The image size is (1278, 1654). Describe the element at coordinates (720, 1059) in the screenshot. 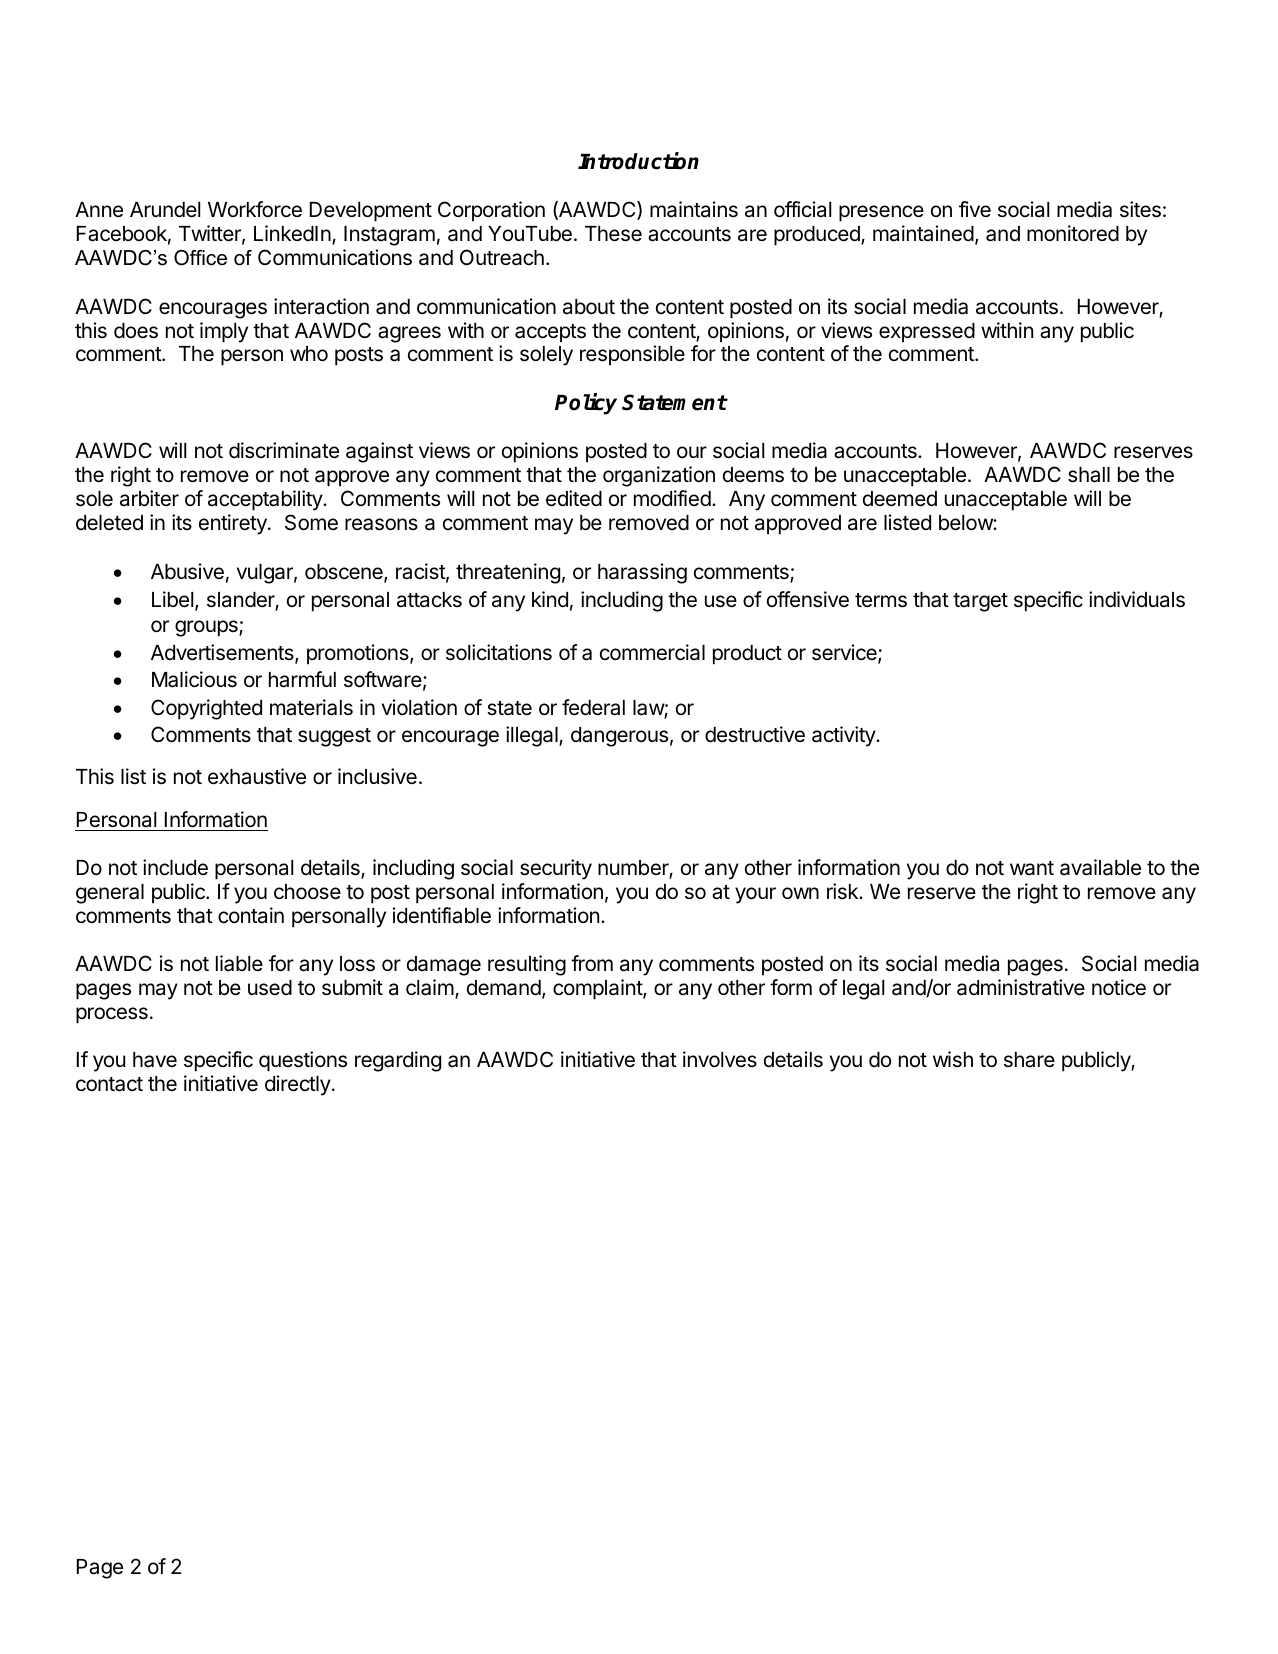

I see `involves` at that location.
